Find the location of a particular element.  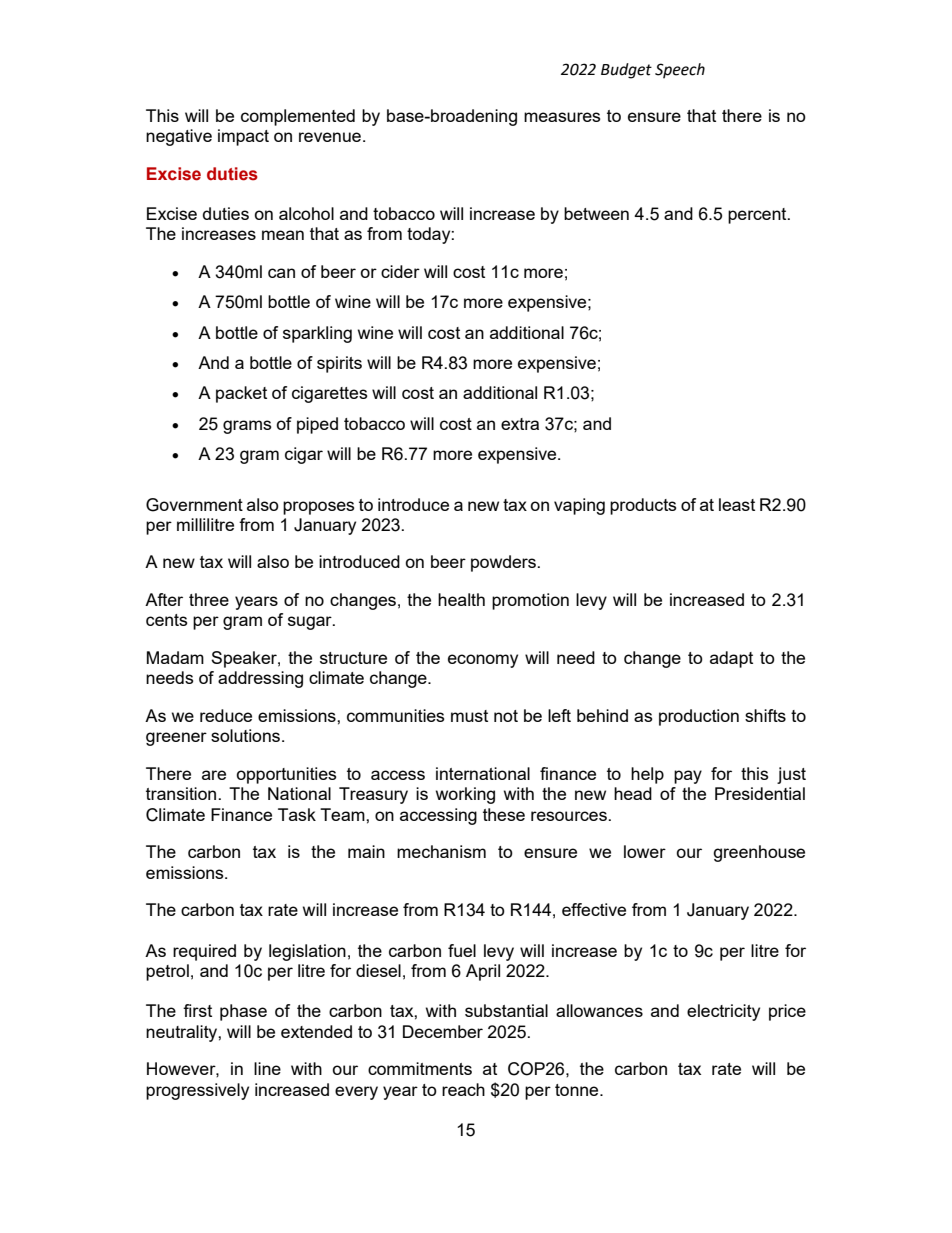

adapt is located at coordinates (731, 659).
